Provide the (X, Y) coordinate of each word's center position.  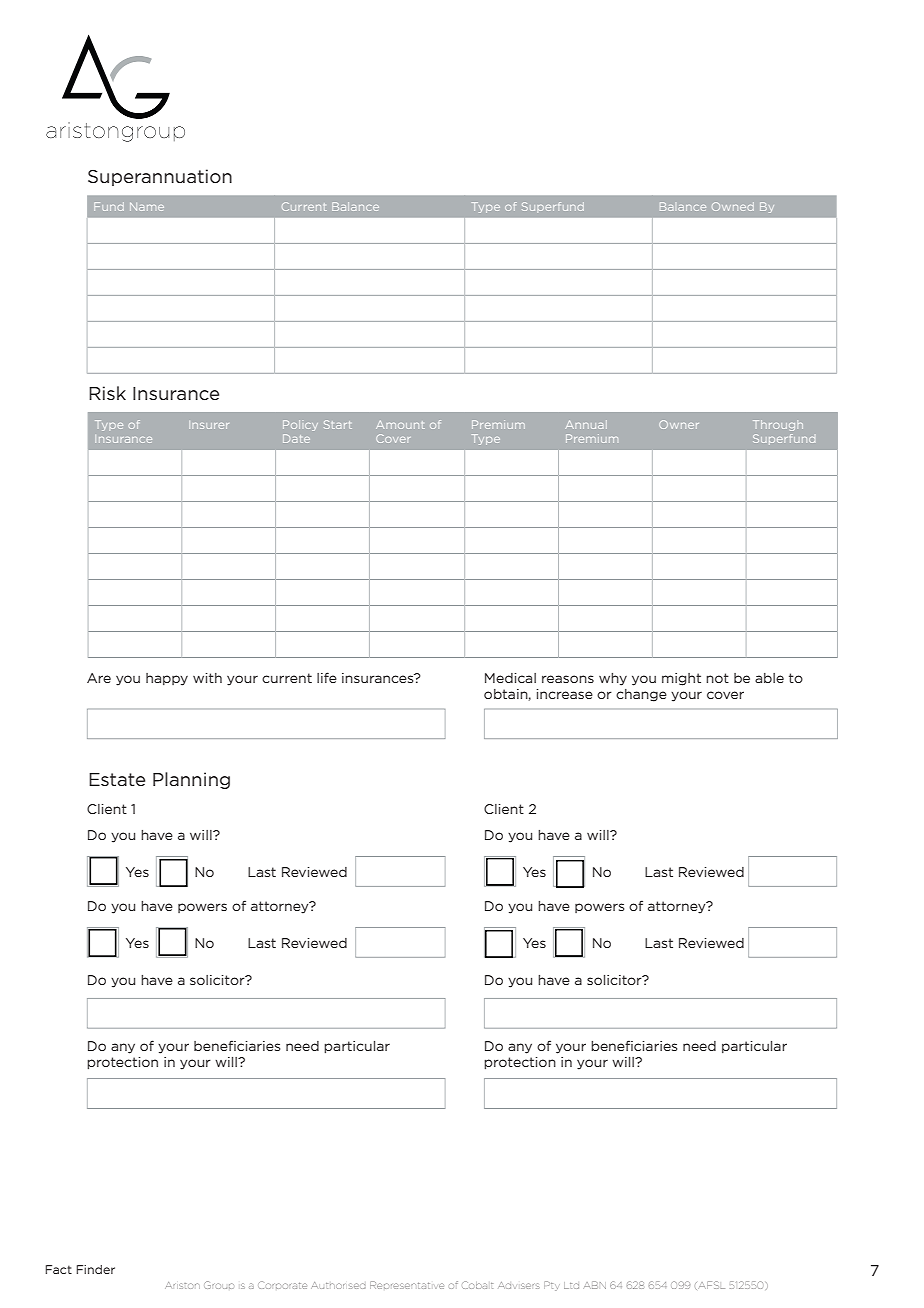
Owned (733, 206)
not (717, 678)
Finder (95, 1269)
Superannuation (160, 177)
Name (147, 207)
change (641, 695)
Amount (400, 425)
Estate (117, 779)
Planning (191, 780)
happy (167, 679)
